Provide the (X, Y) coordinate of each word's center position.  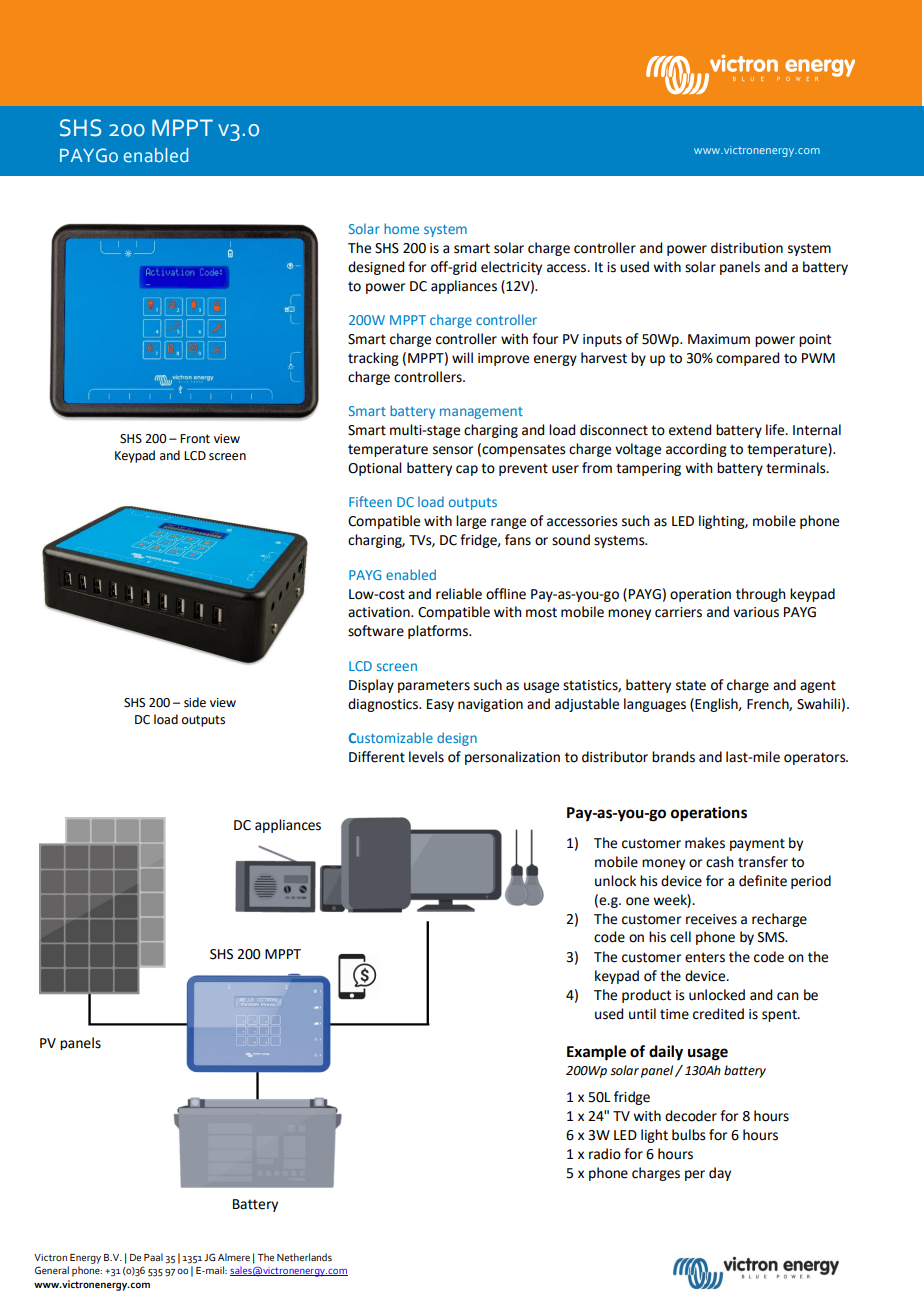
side (195, 702)
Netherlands (304, 1257)
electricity (511, 268)
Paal (153, 1257)
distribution (747, 248)
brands (673, 757)
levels (426, 757)
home (401, 228)
